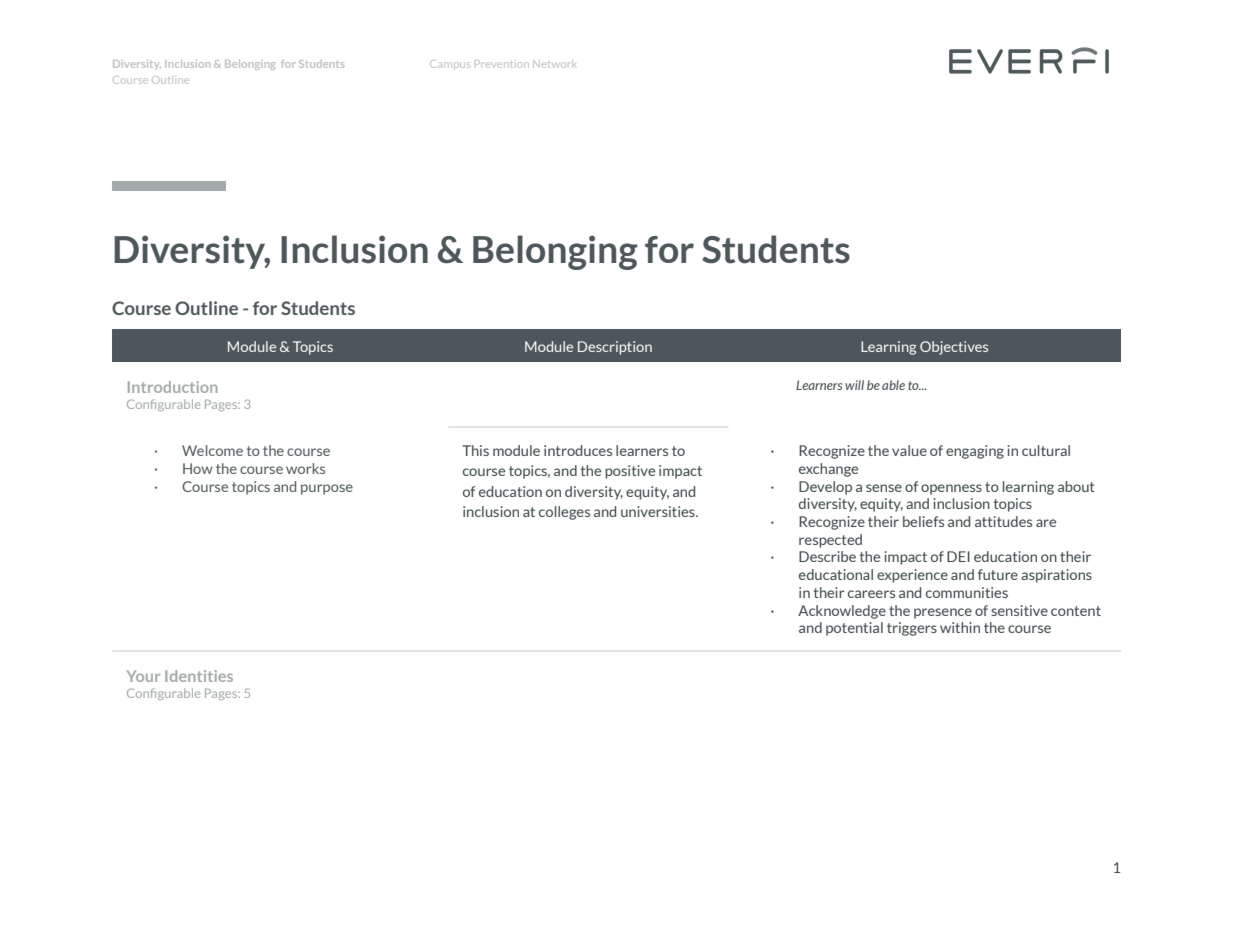 The image size is (1233, 952). What do you see at coordinates (960, 627) in the screenshot?
I see `within` at bounding box center [960, 627].
